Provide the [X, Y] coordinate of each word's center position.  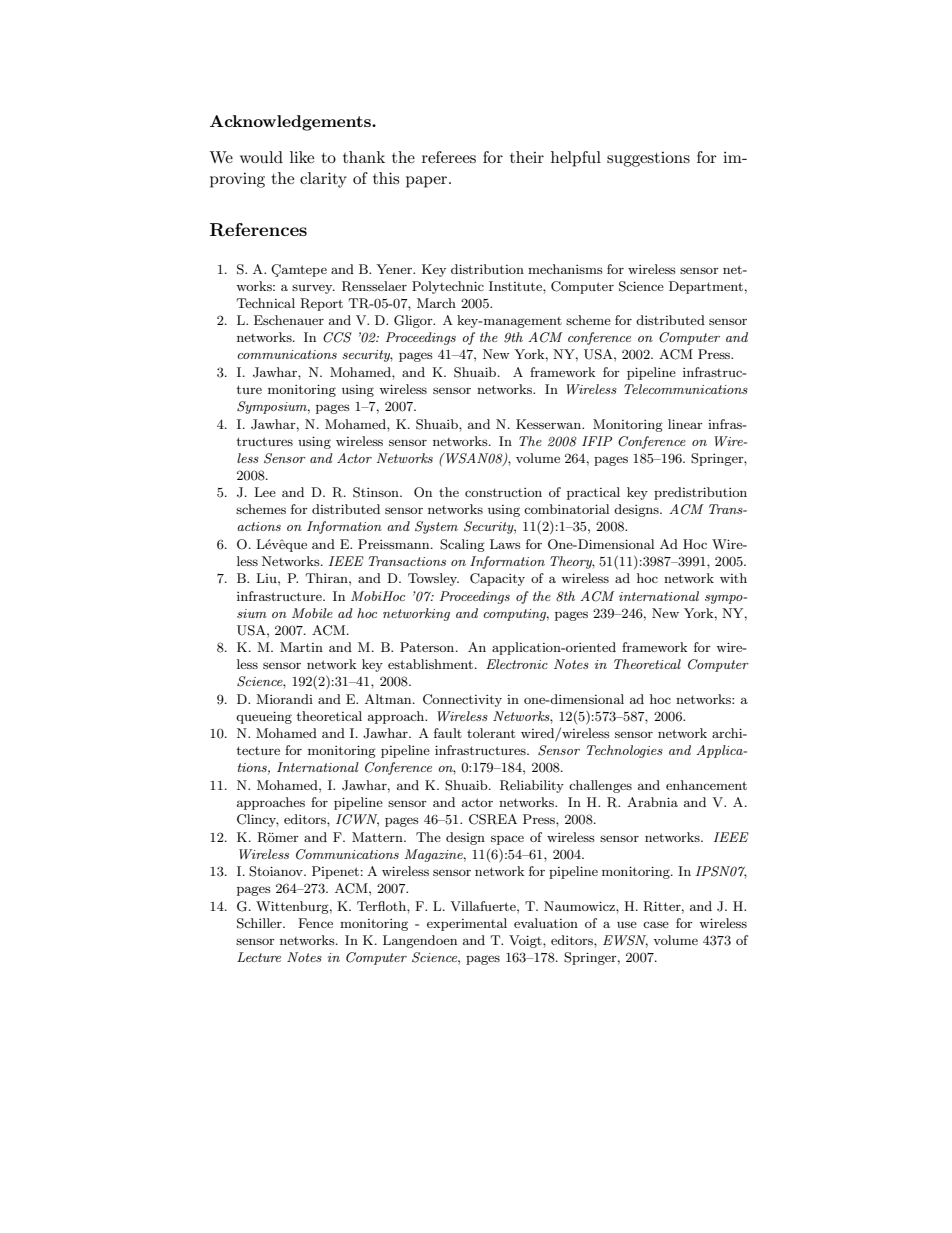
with [733, 578]
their [527, 157]
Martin [301, 647]
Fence [315, 923]
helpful [576, 159]
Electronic [517, 664]
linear [685, 424]
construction [503, 492]
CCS [337, 337]
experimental [467, 924]
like [302, 157]
